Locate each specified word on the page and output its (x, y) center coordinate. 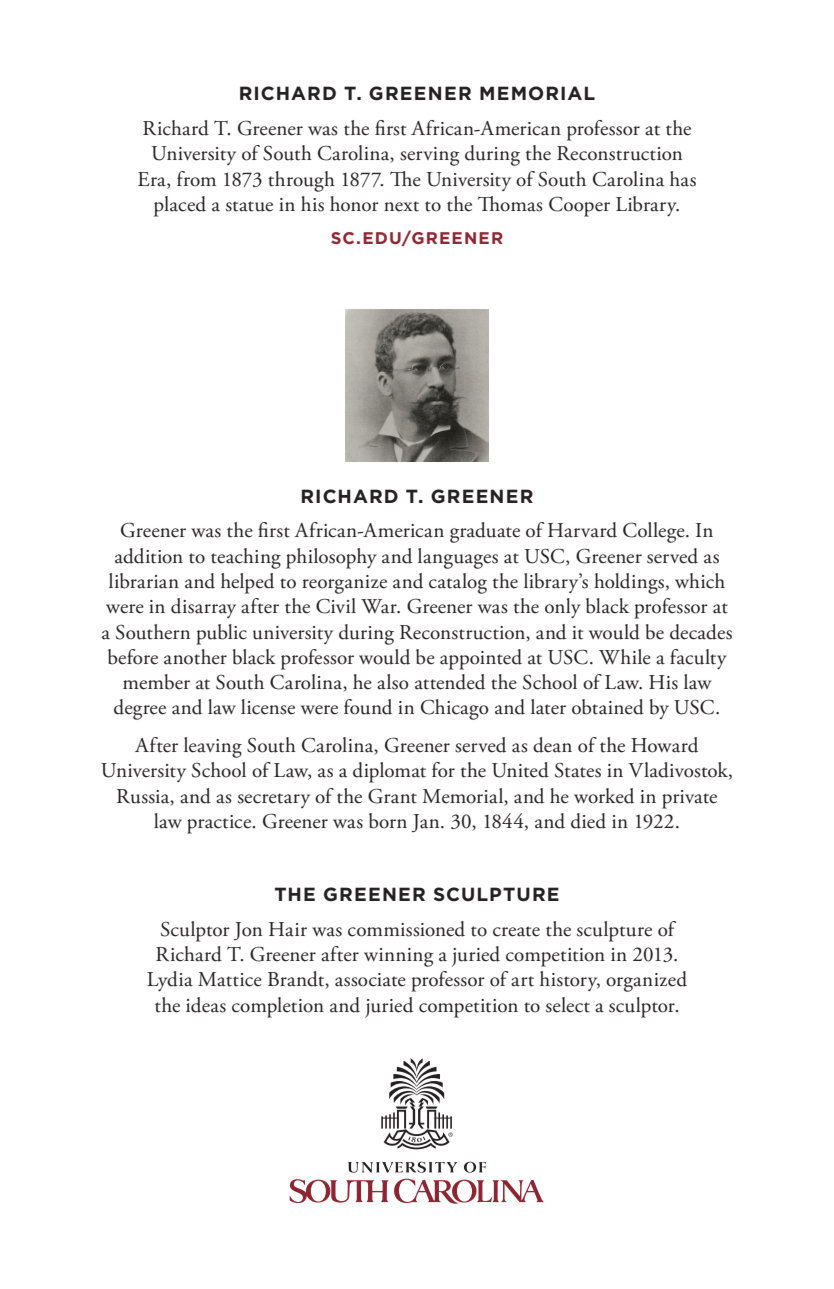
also (393, 682)
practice (220, 824)
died (588, 821)
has (683, 179)
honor (354, 204)
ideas (206, 1005)
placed (180, 206)
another (195, 657)
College (655, 532)
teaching (246, 558)
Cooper (579, 206)
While (625, 657)
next (401, 206)
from (196, 179)
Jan (427, 823)
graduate (485, 532)
